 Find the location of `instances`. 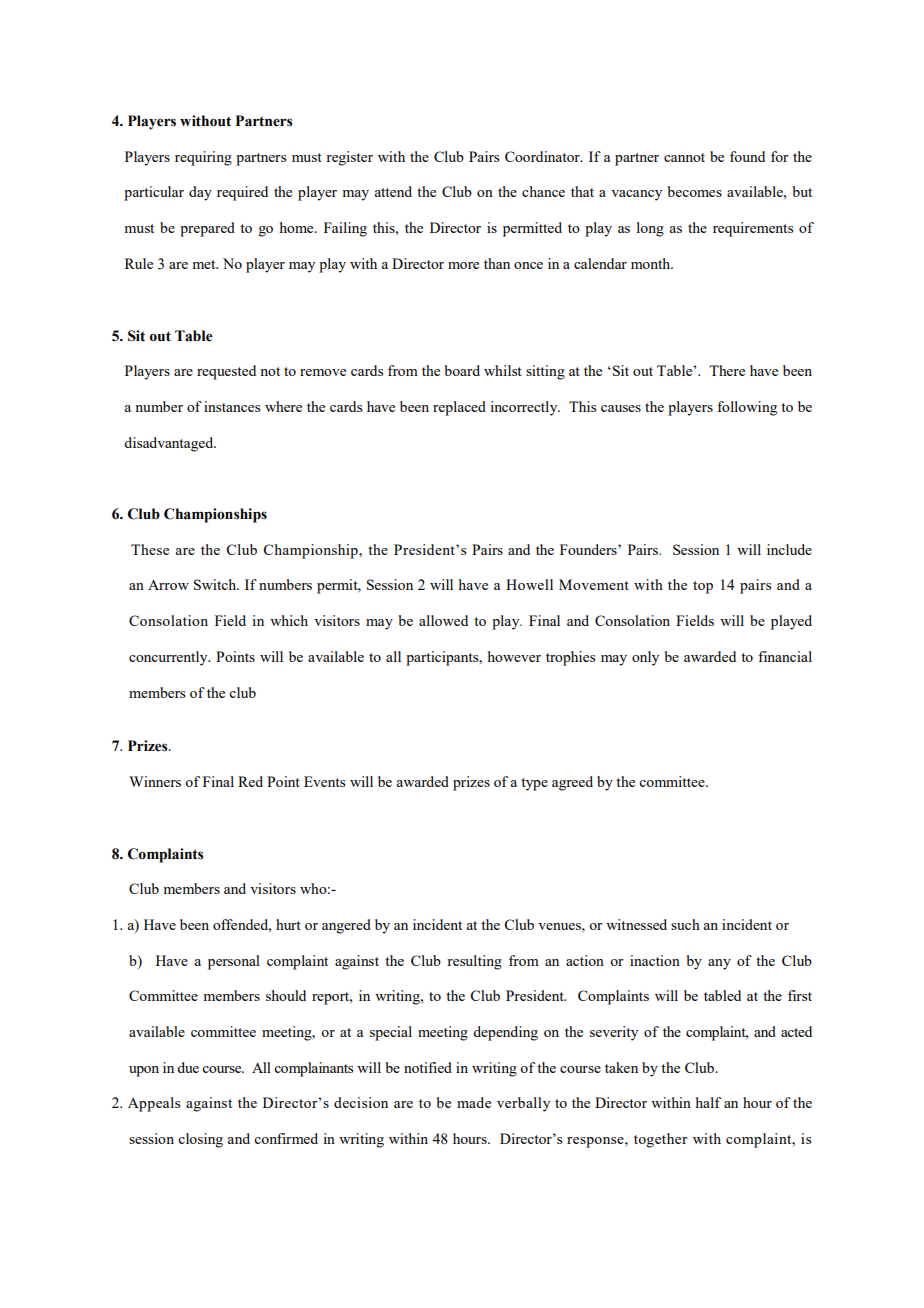

instances is located at coordinates (232, 406).
